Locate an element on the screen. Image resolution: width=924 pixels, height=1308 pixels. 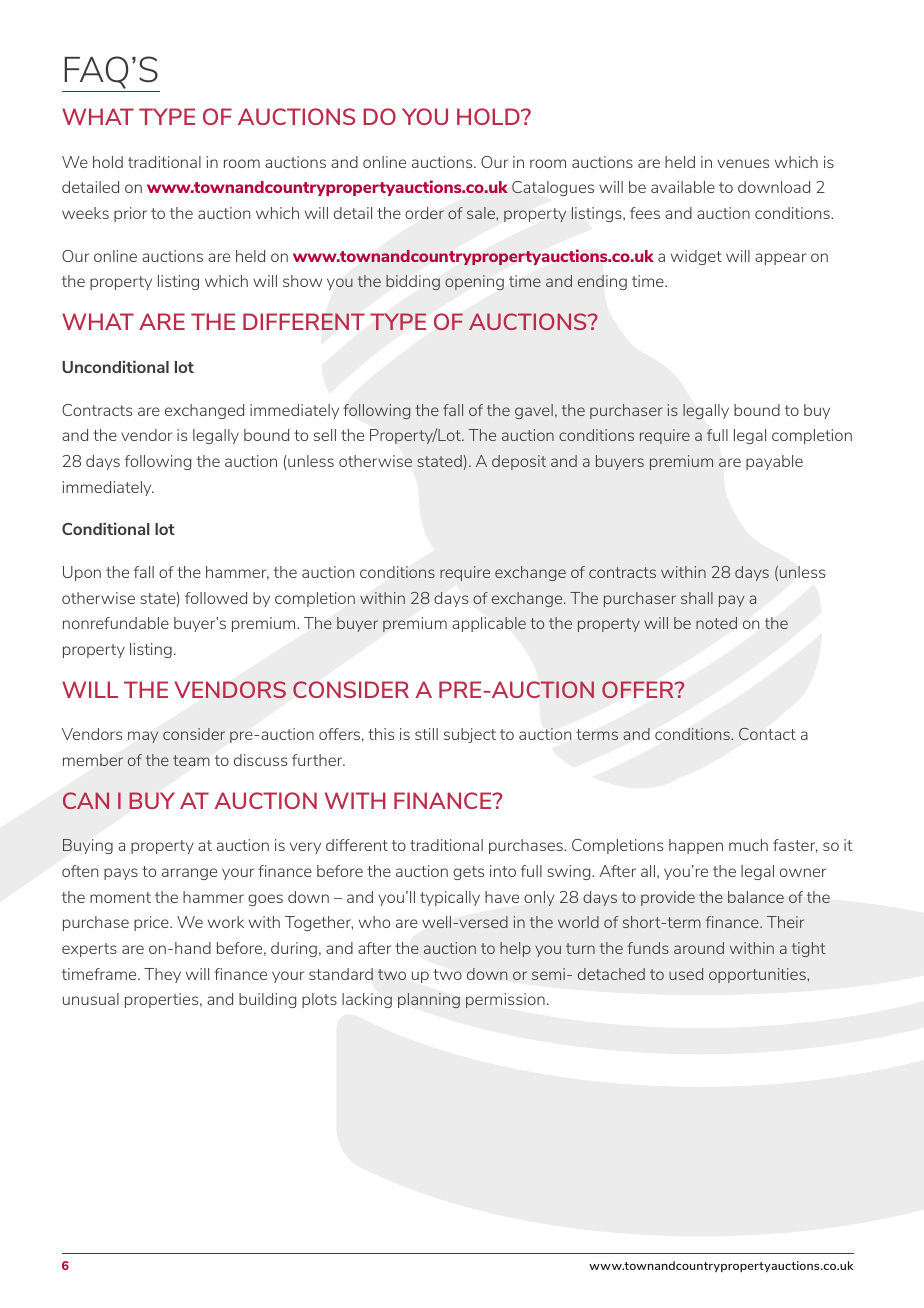
still is located at coordinates (426, 734).
